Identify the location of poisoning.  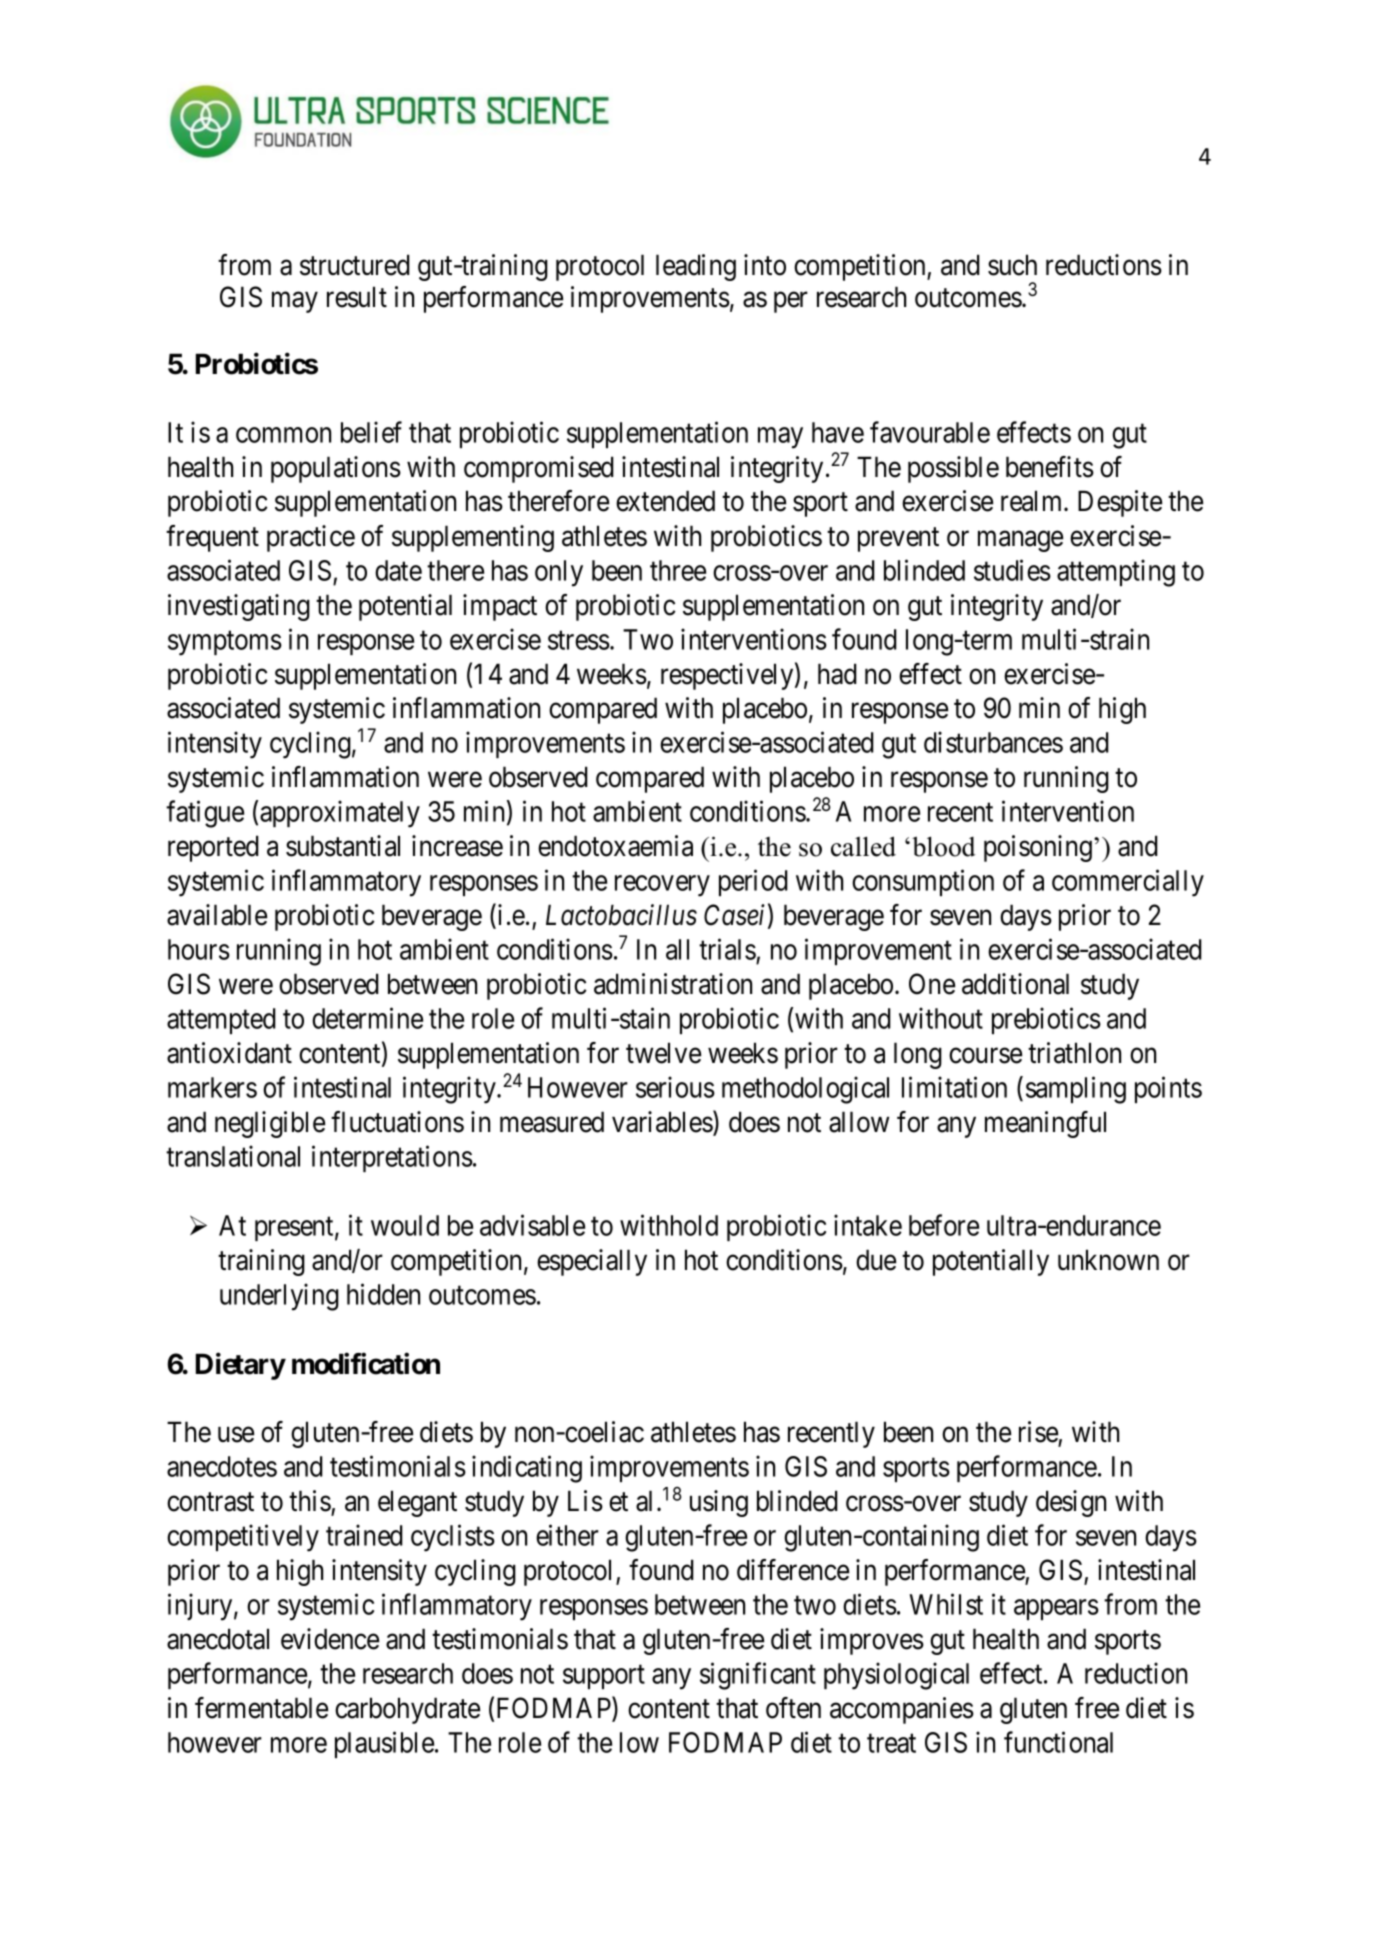
(1038, 848).
